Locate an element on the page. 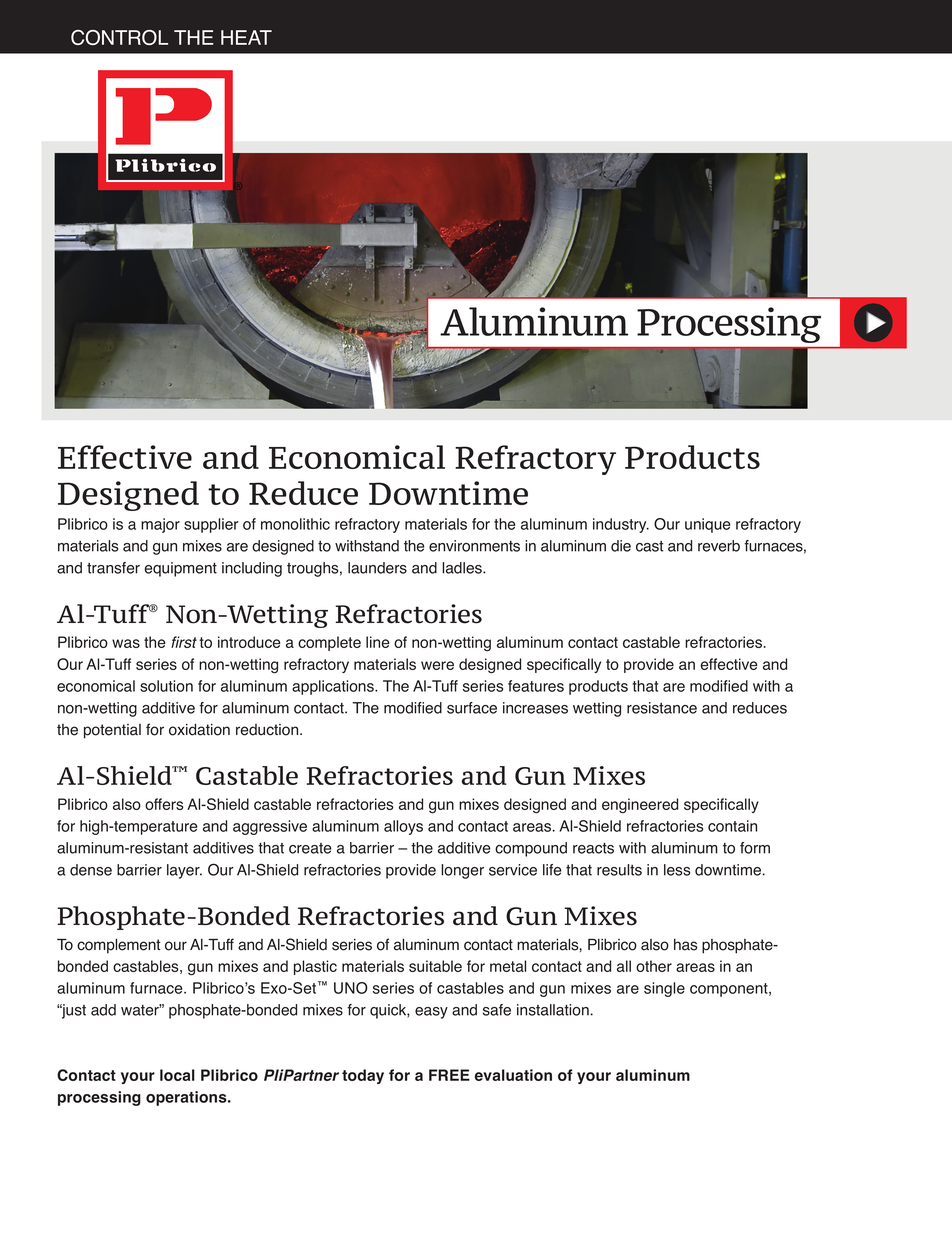 This image has height=1233, width=952. oxidation is located at coordinates (199, 729).
